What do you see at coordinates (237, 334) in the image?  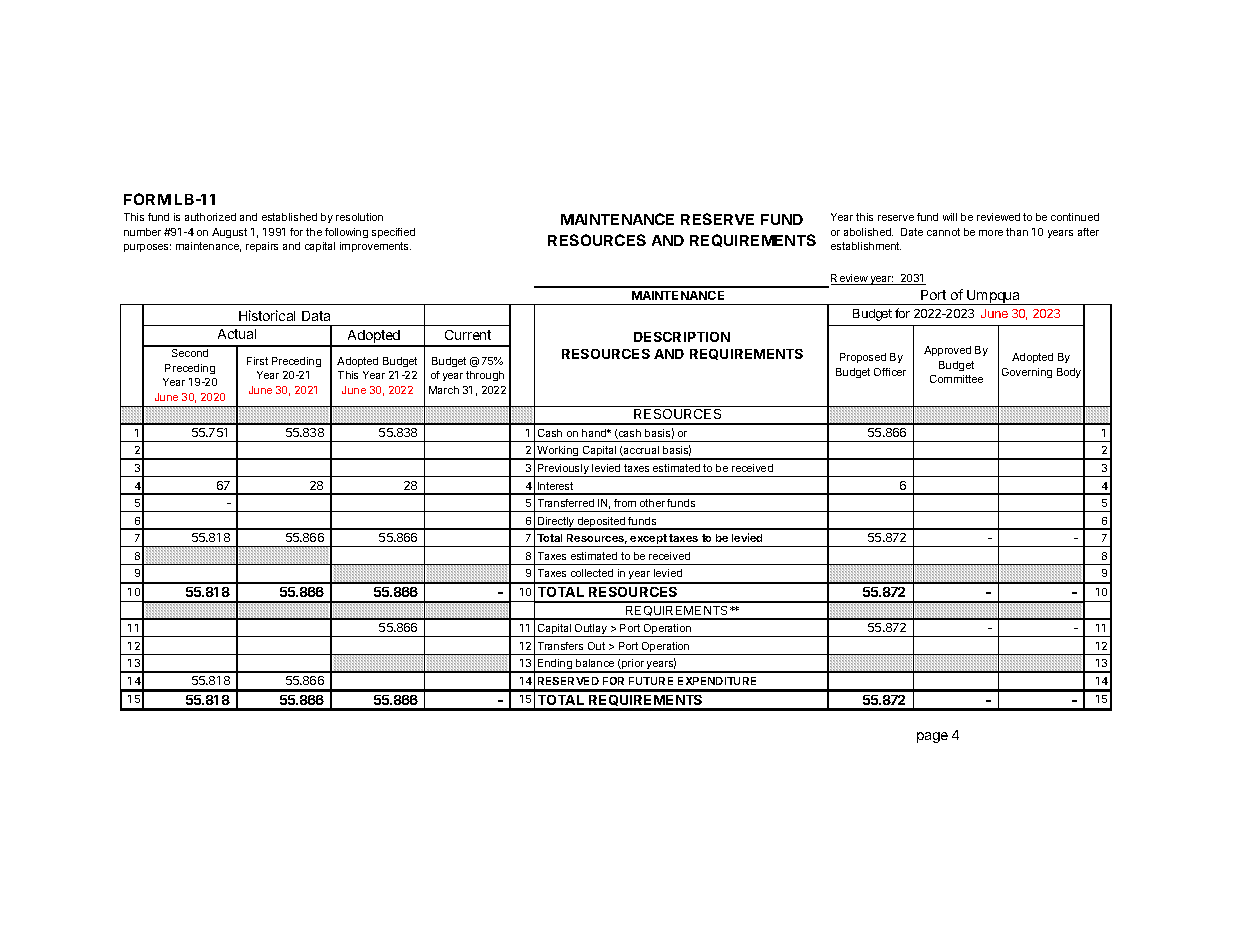 I see `Actual` at bounding box center [237, 334].
